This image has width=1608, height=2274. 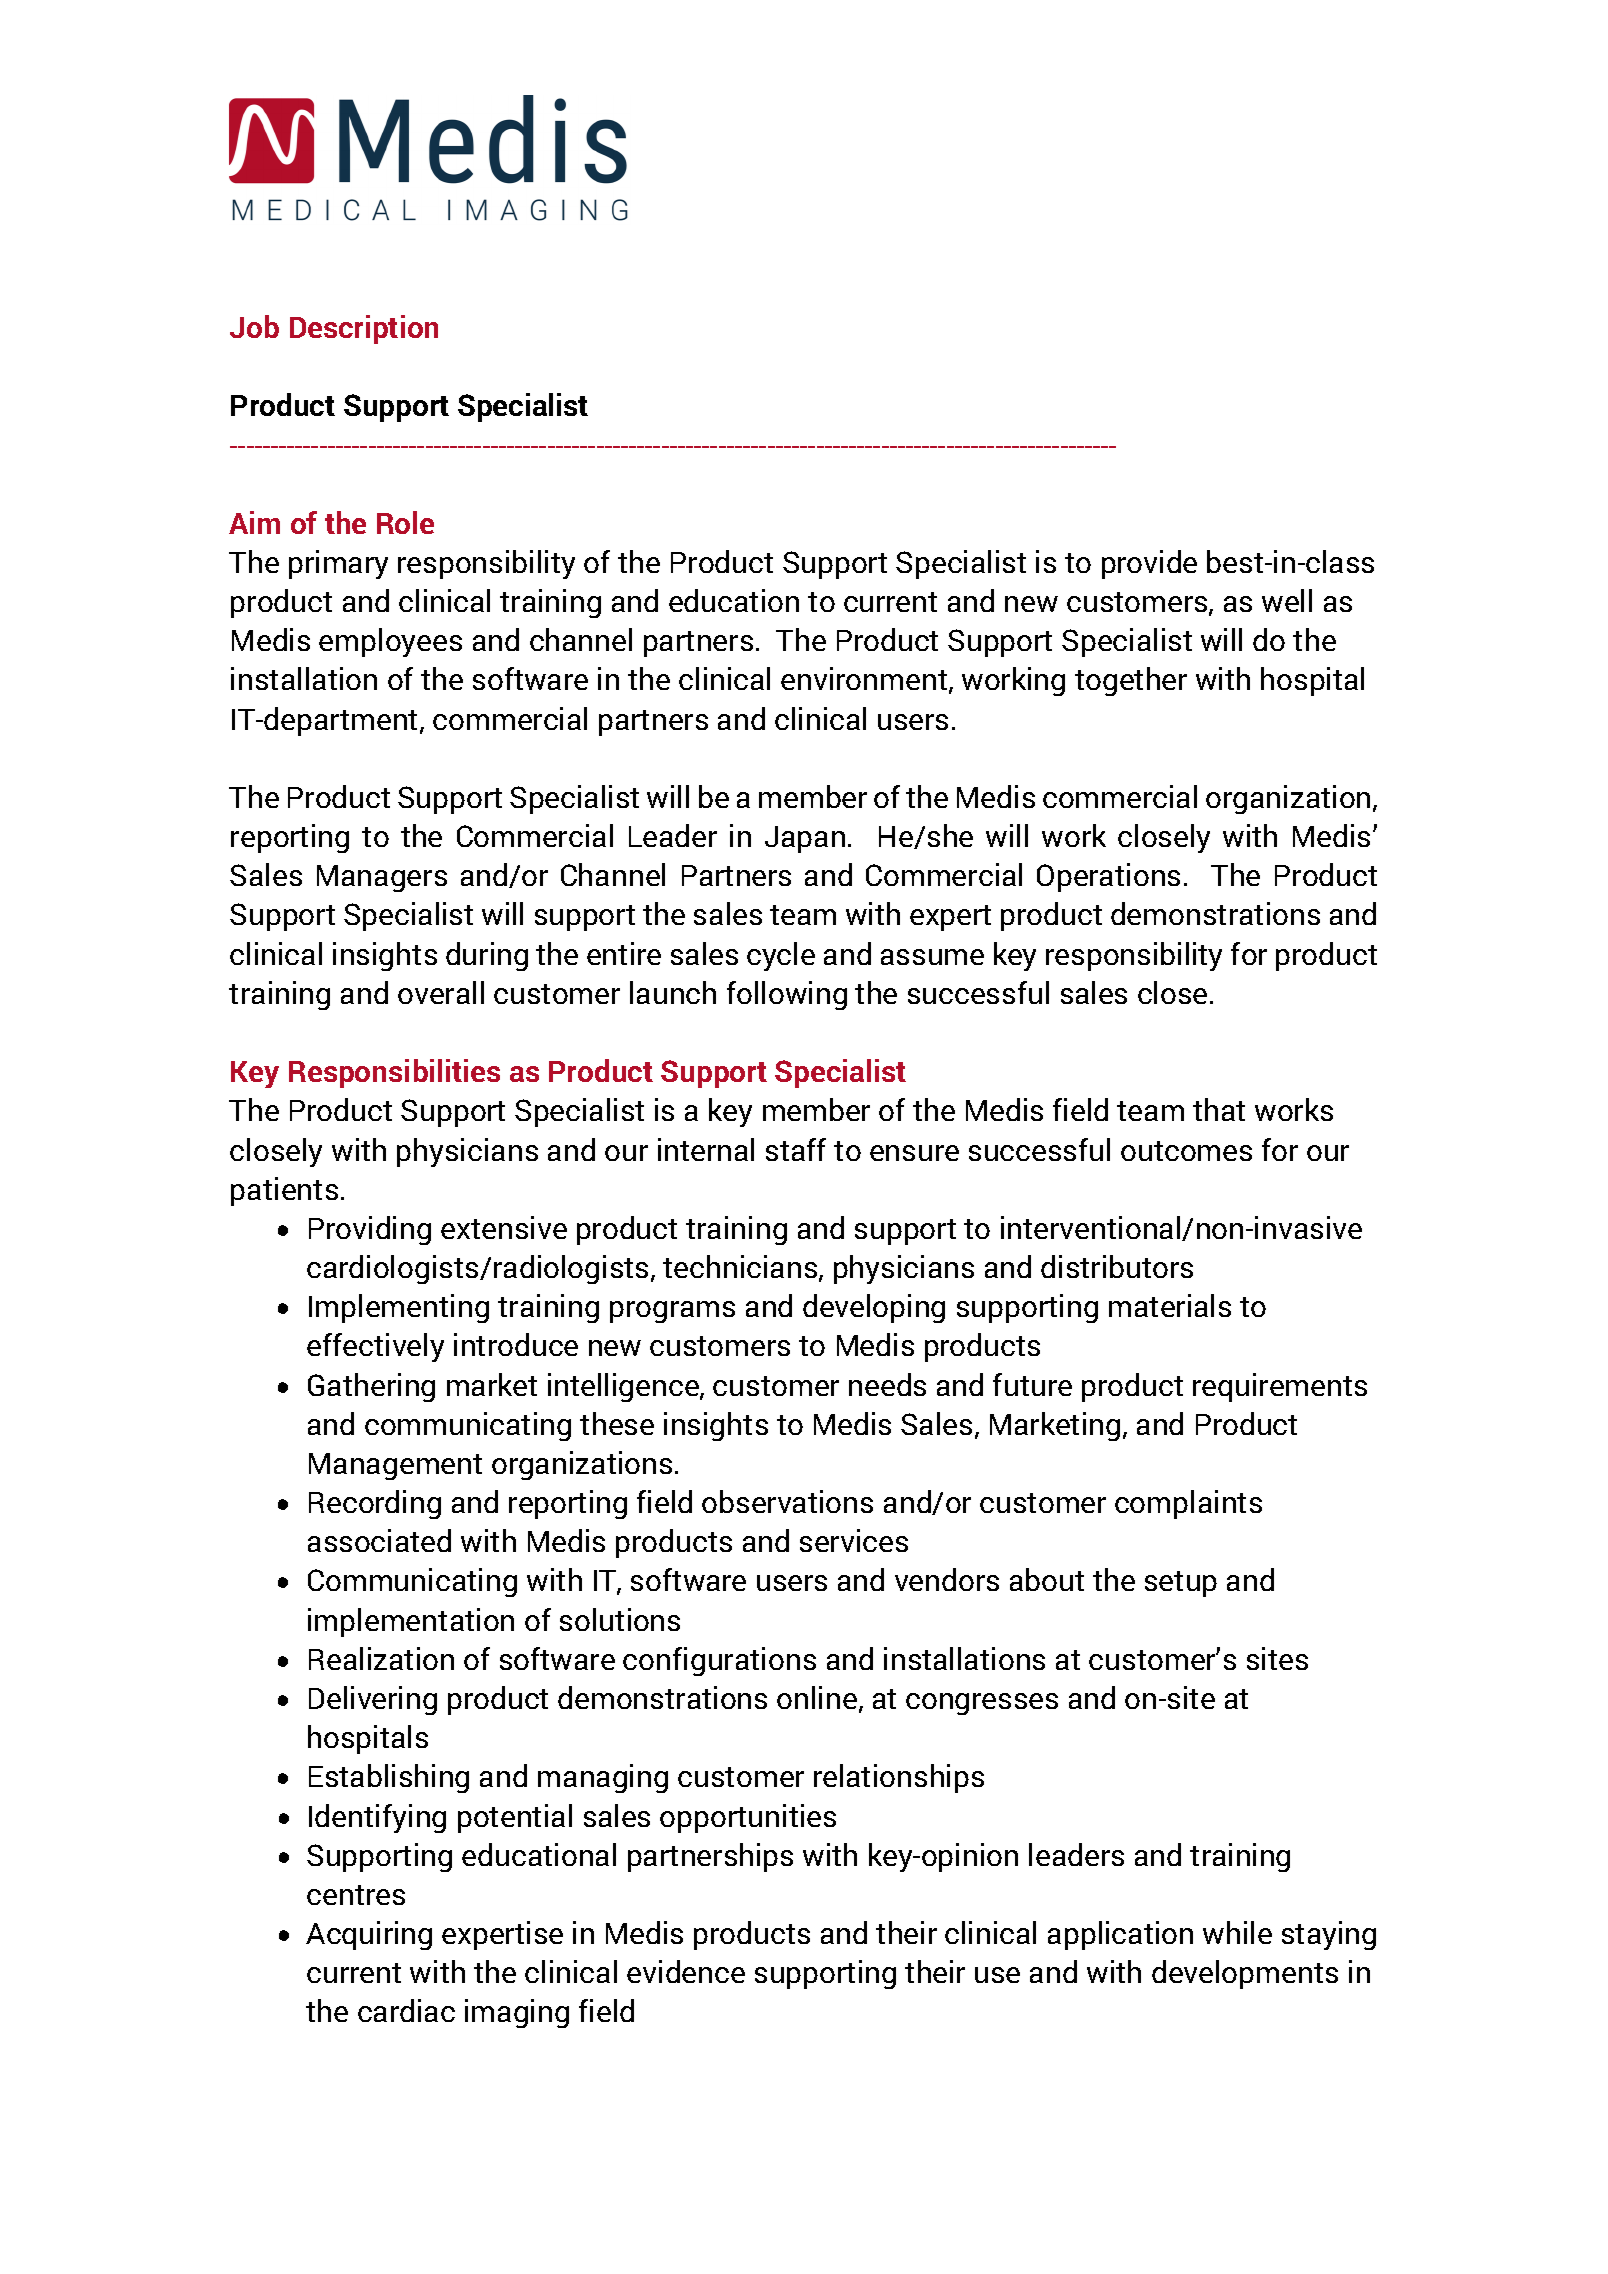 I want to click on Management, so click(x=395, y=1466).
